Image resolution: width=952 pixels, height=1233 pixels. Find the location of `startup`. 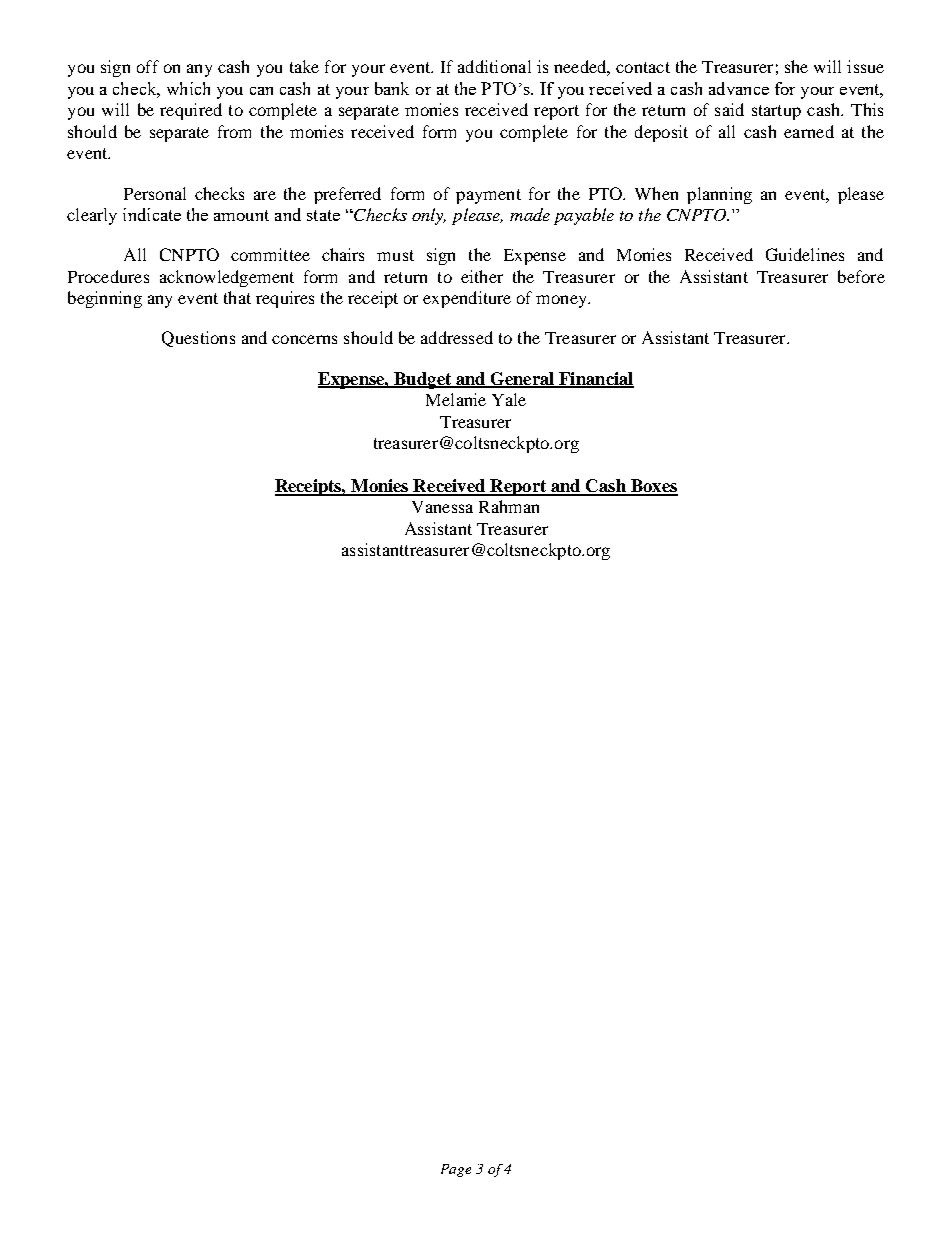

startup is located at coordinates (776, 112).
